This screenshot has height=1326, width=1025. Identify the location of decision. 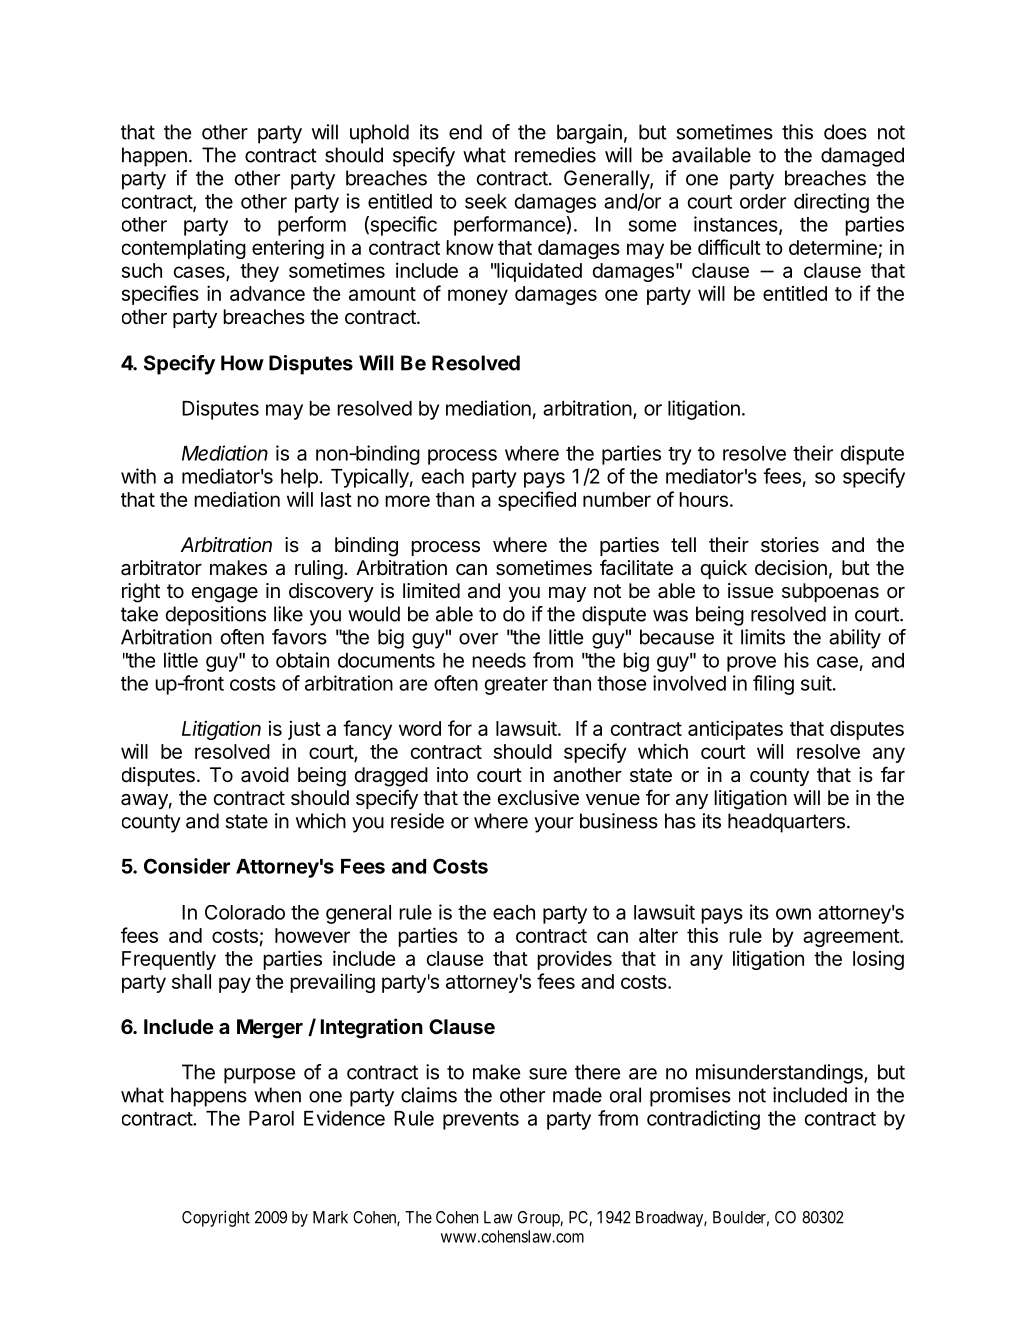
(791, 568).
